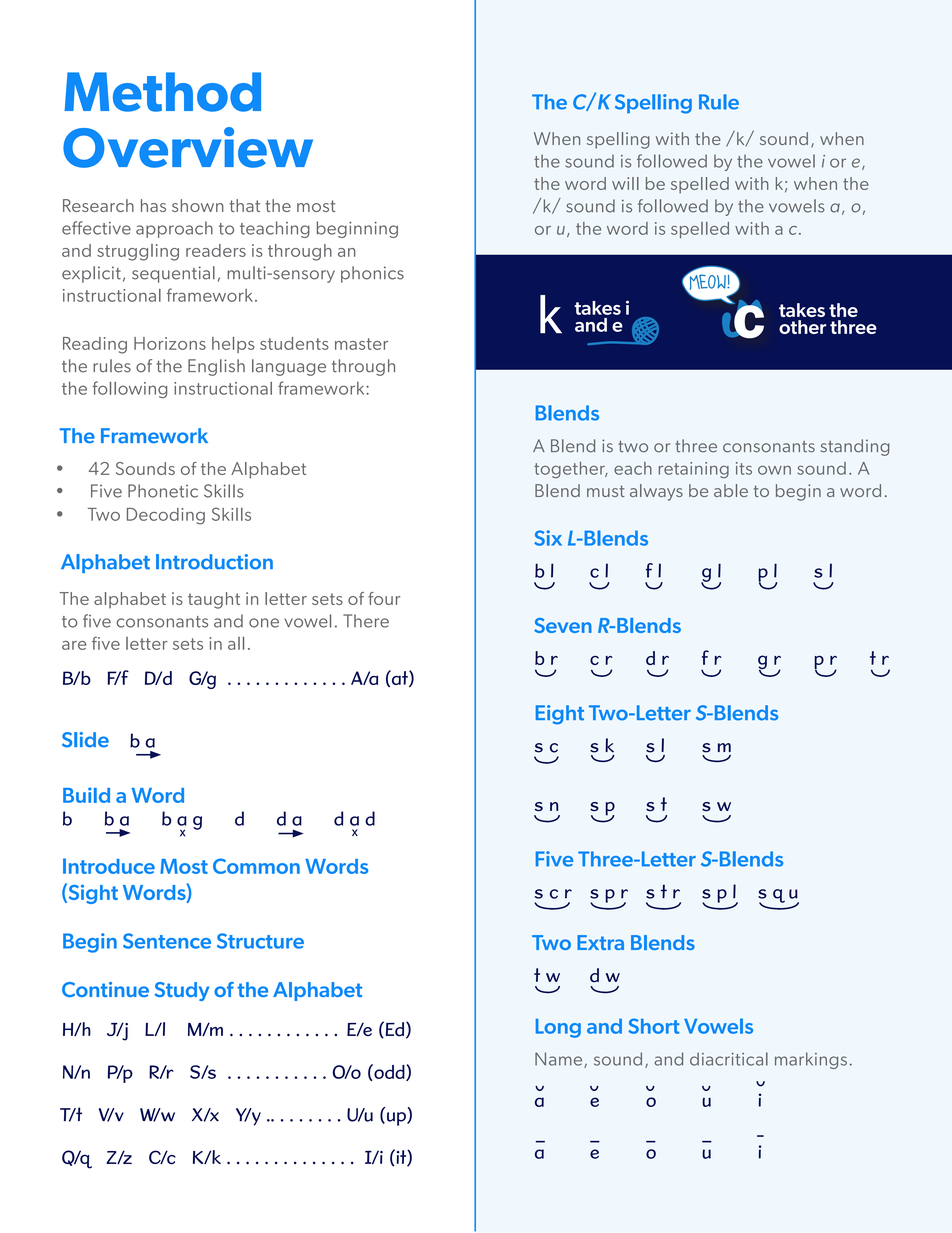 This screenshot has width=952, height=1233. What do you see at coordinates (802, 327) in the screenshot?
I see `other` at bounding box center [802, 327].
